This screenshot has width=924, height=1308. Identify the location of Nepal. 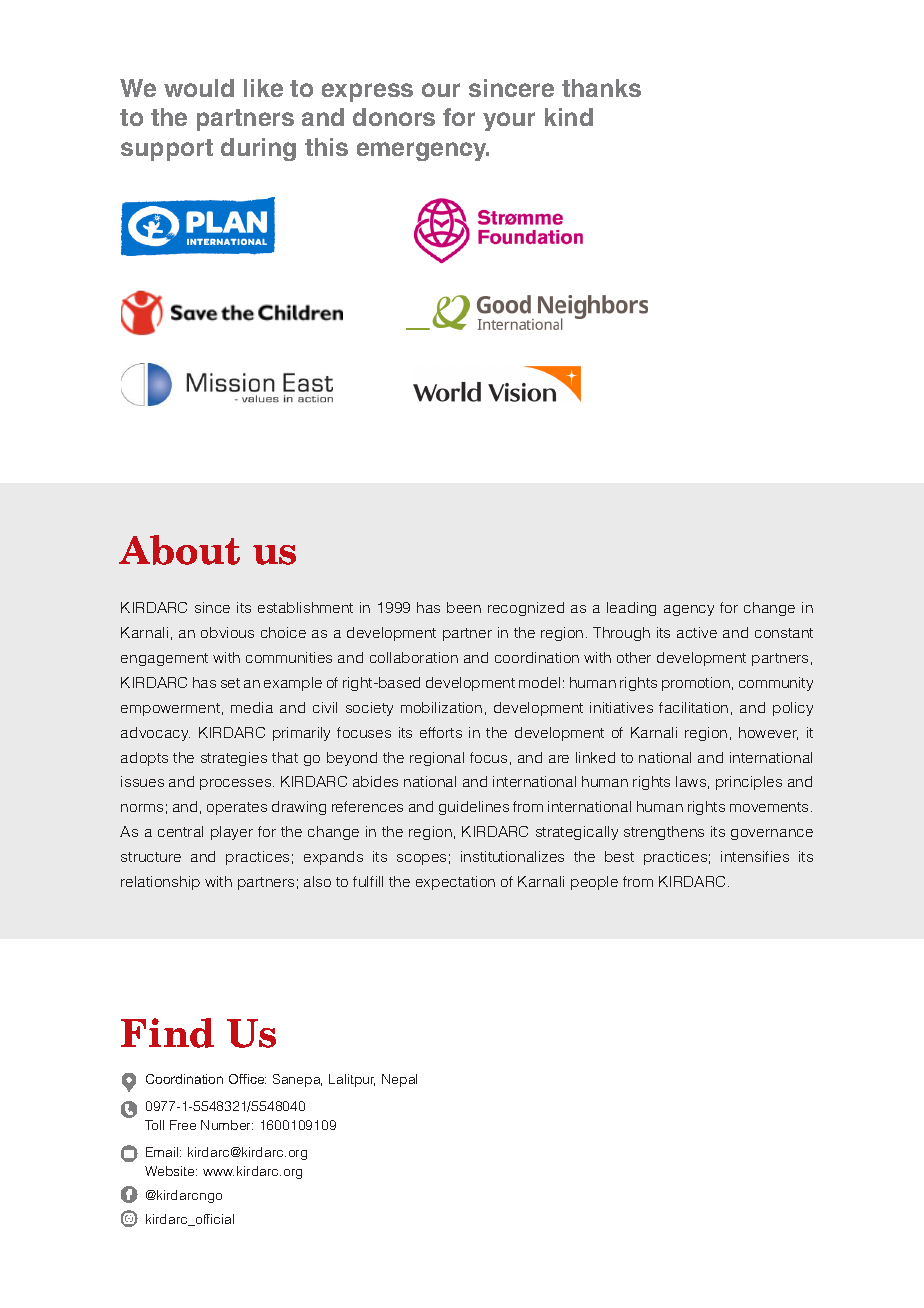
(399, 1080).
